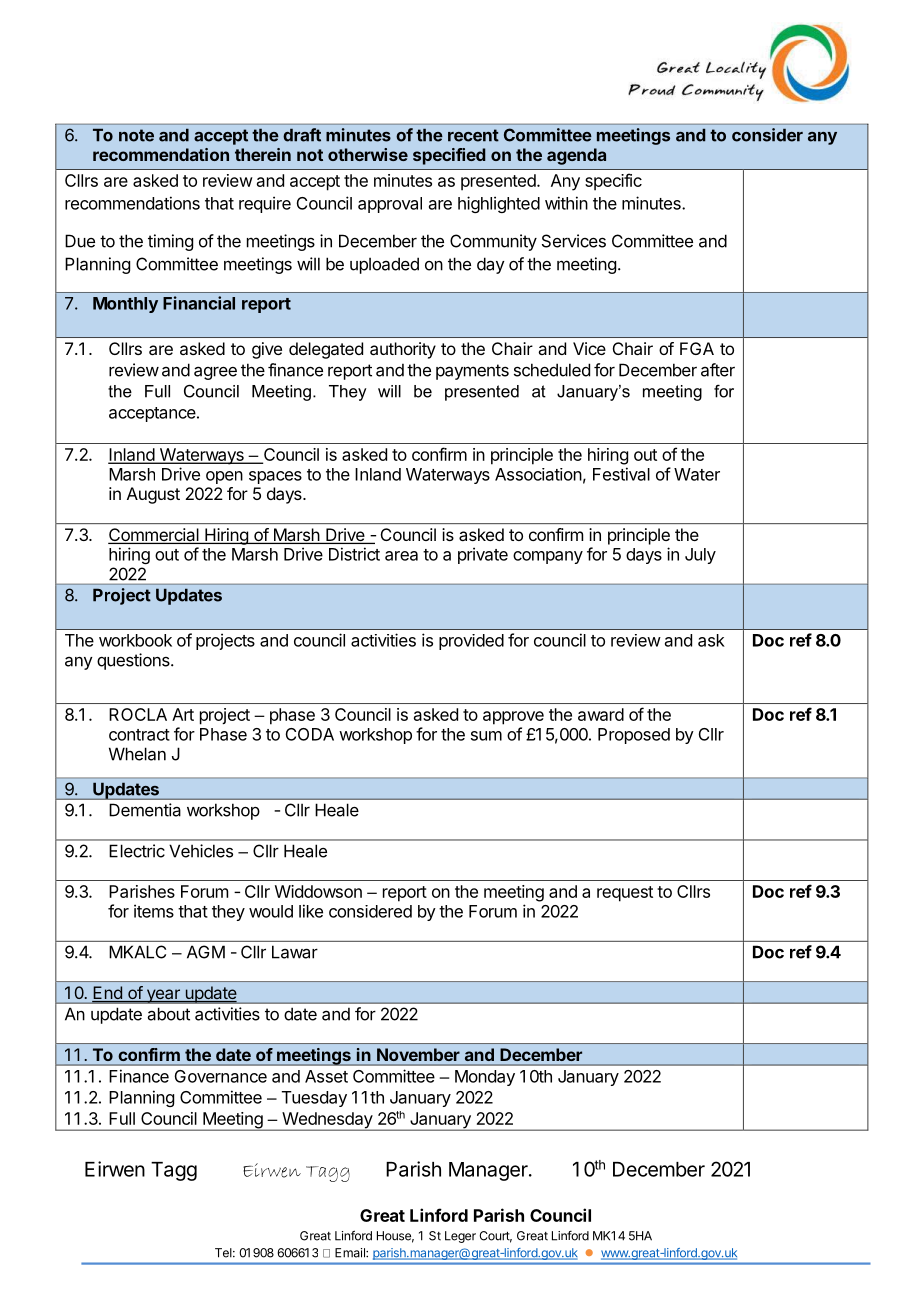 The width and height of the screenshot is (924, 1308). Describe the element at coordinates (136, 135) in the screenshot. I see `note` at that location.
